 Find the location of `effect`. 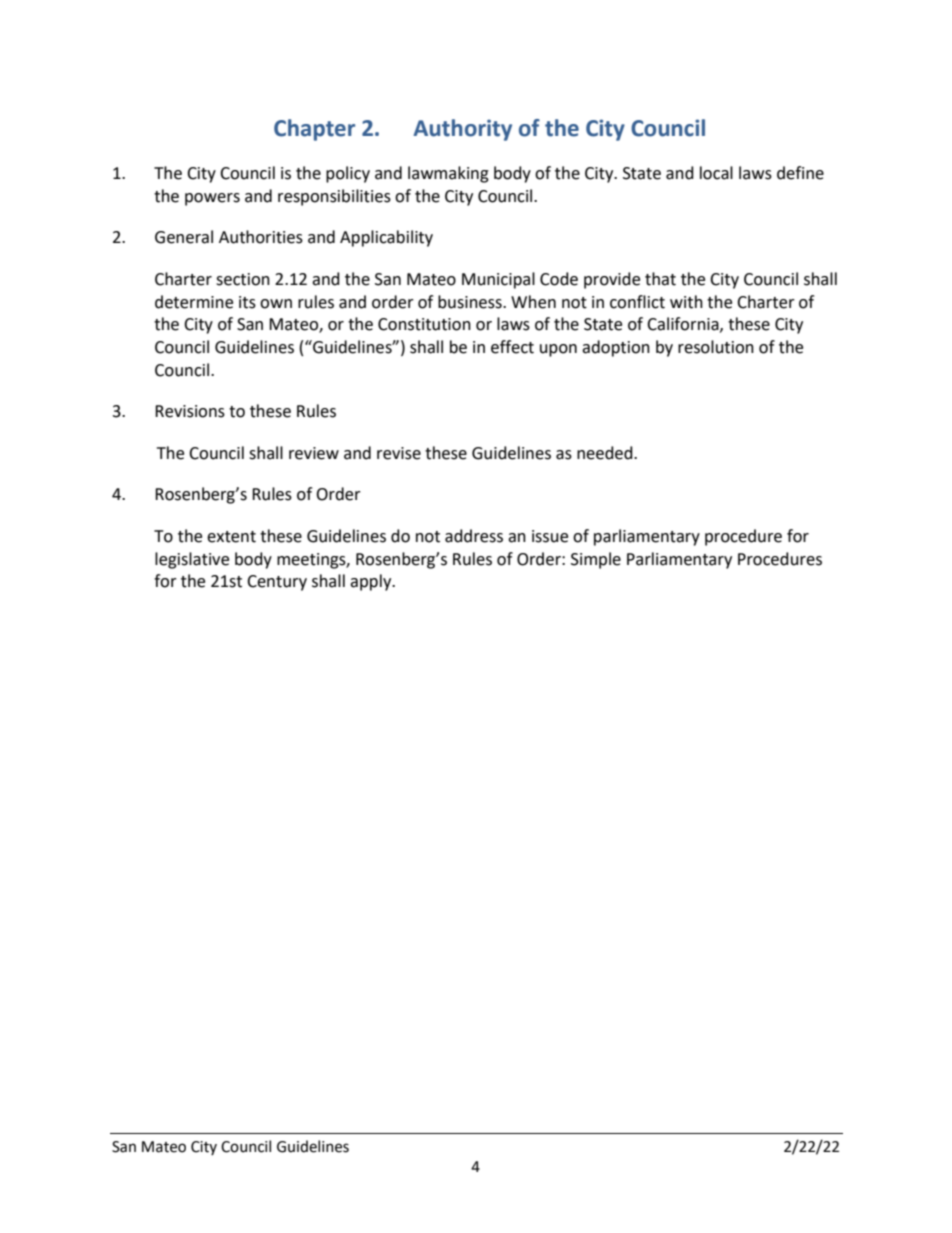

effect is located at coordinates (512, 347).
